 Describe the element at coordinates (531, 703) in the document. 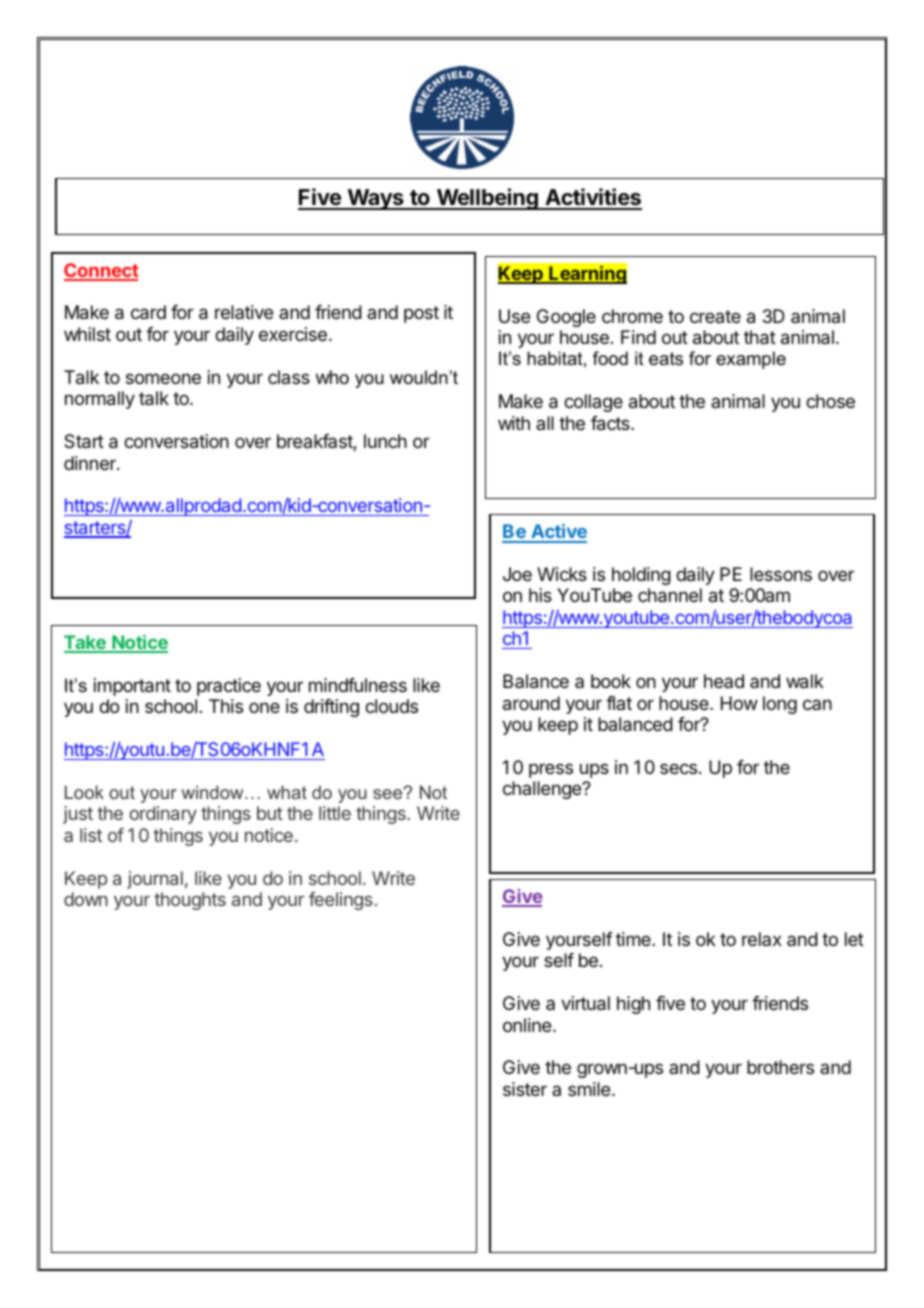

I see `around` at that location.
